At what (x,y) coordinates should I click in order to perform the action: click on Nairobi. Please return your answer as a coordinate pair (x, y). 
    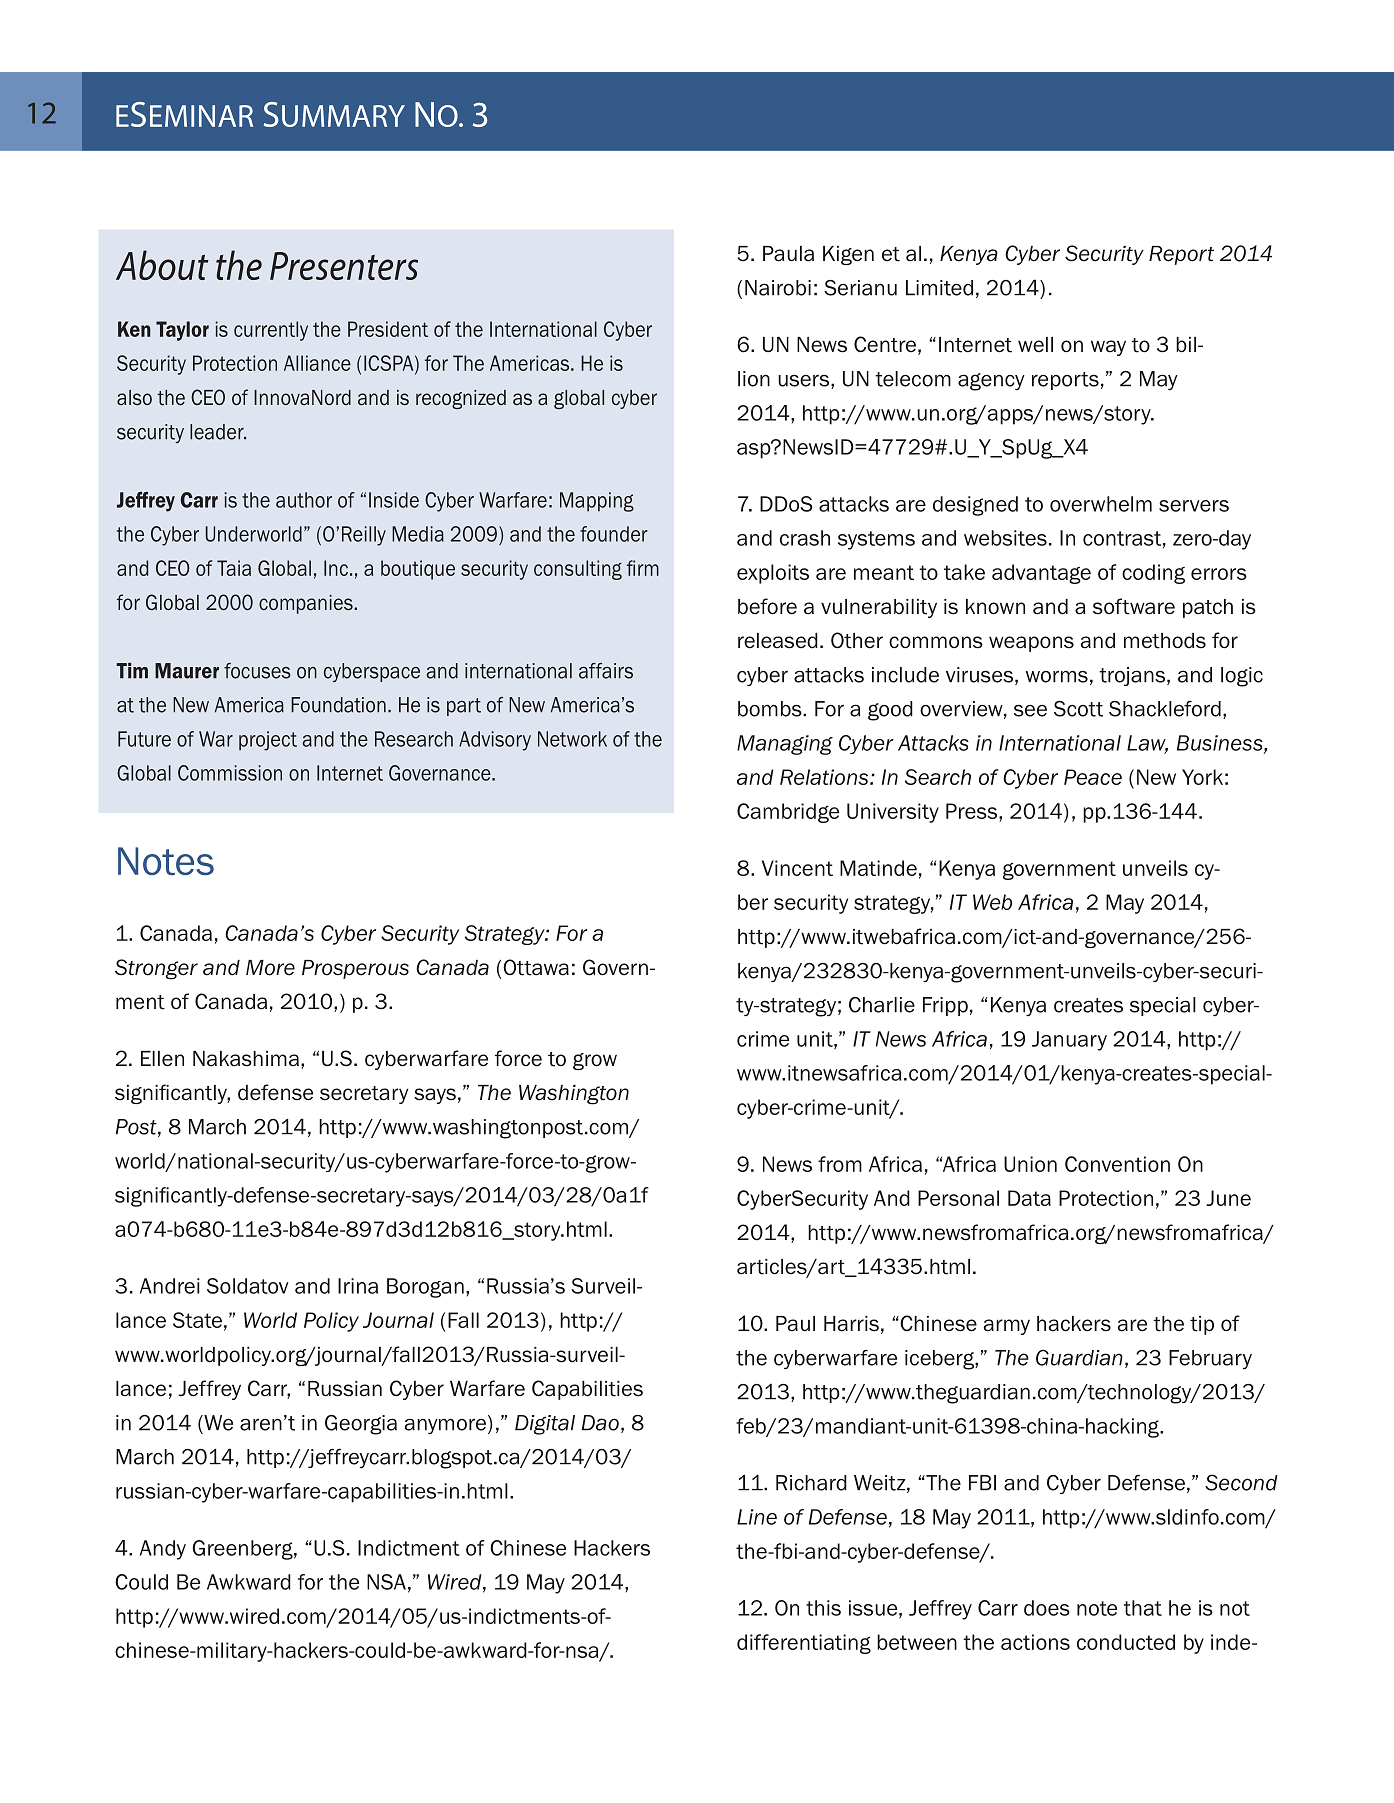
    Looking at the image, I should click on (778, 288).
